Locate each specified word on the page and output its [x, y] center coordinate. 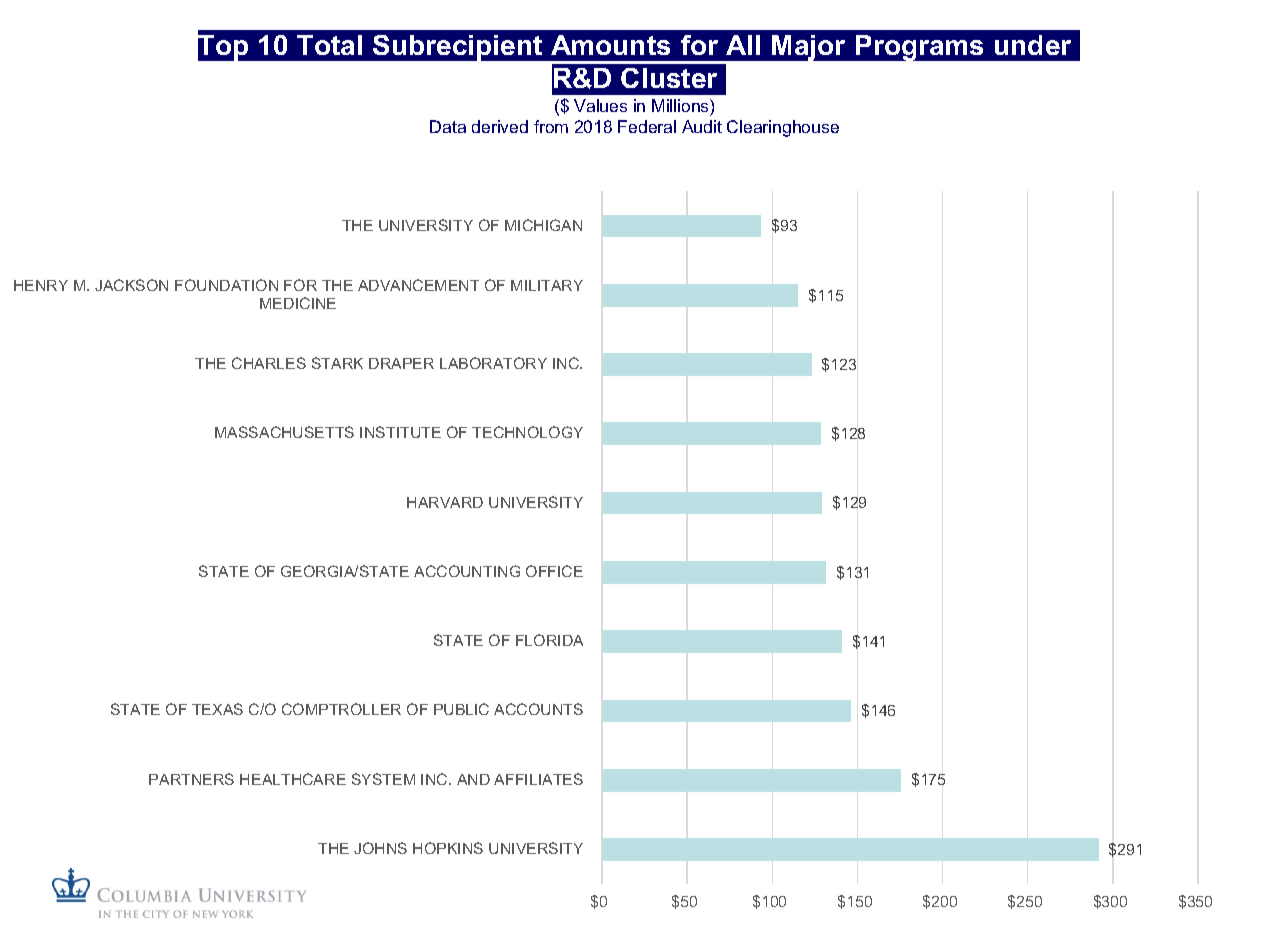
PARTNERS [191, 779]
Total [329, 45]
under [1033, 45]
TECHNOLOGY [527, 432]
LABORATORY [493, 363]
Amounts [610, 45]
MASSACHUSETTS [284, 432]
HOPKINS [448, 848]
